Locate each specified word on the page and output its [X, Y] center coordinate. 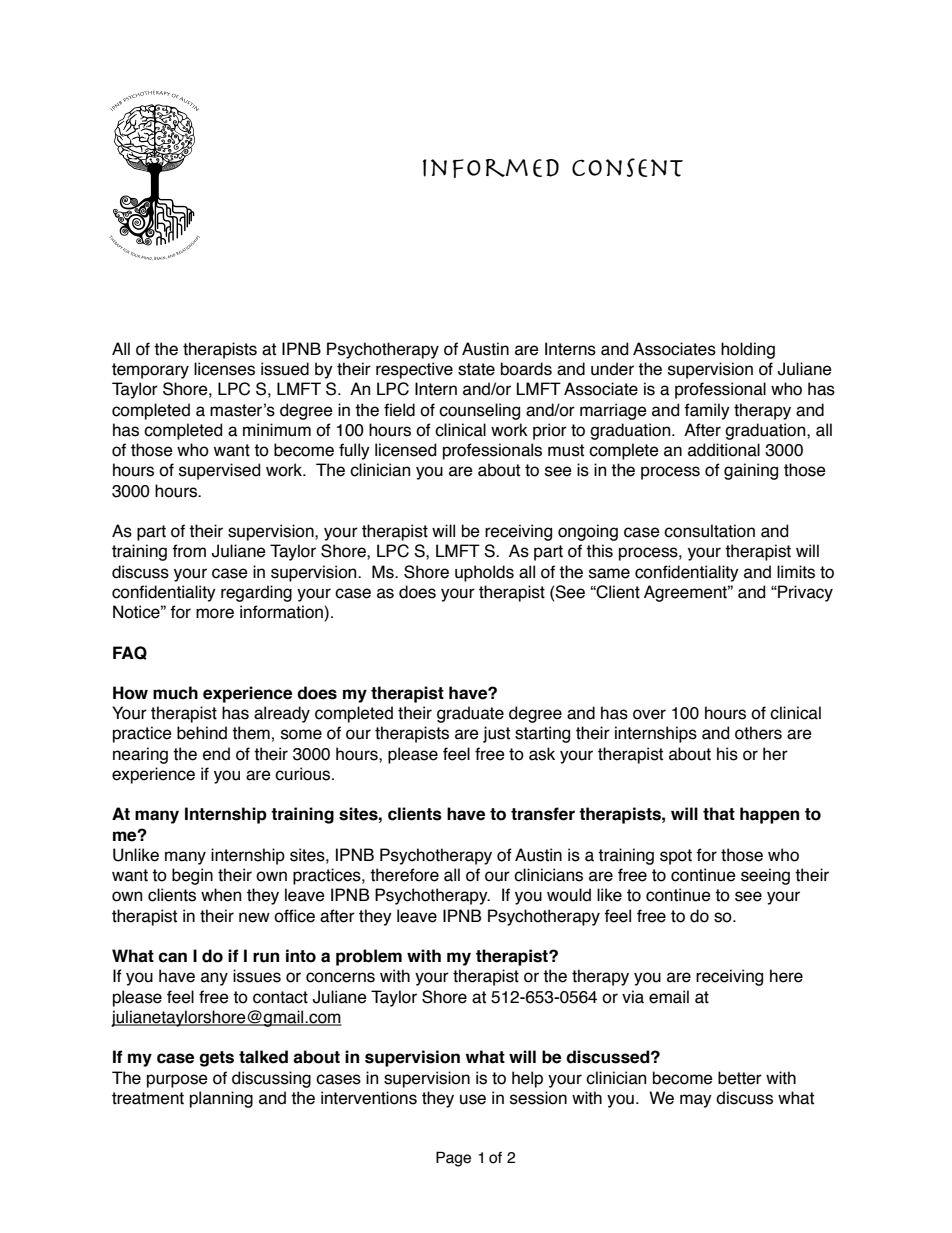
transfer [543, 814]
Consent [627, 167]
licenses [224, 369]
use [473, 1099]
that [719, 814]
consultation [709, 531]
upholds [484, 573]
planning [221, 1099]
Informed [491, 168]
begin [192, 876]
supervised [219, 471]
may [696, 1101]
